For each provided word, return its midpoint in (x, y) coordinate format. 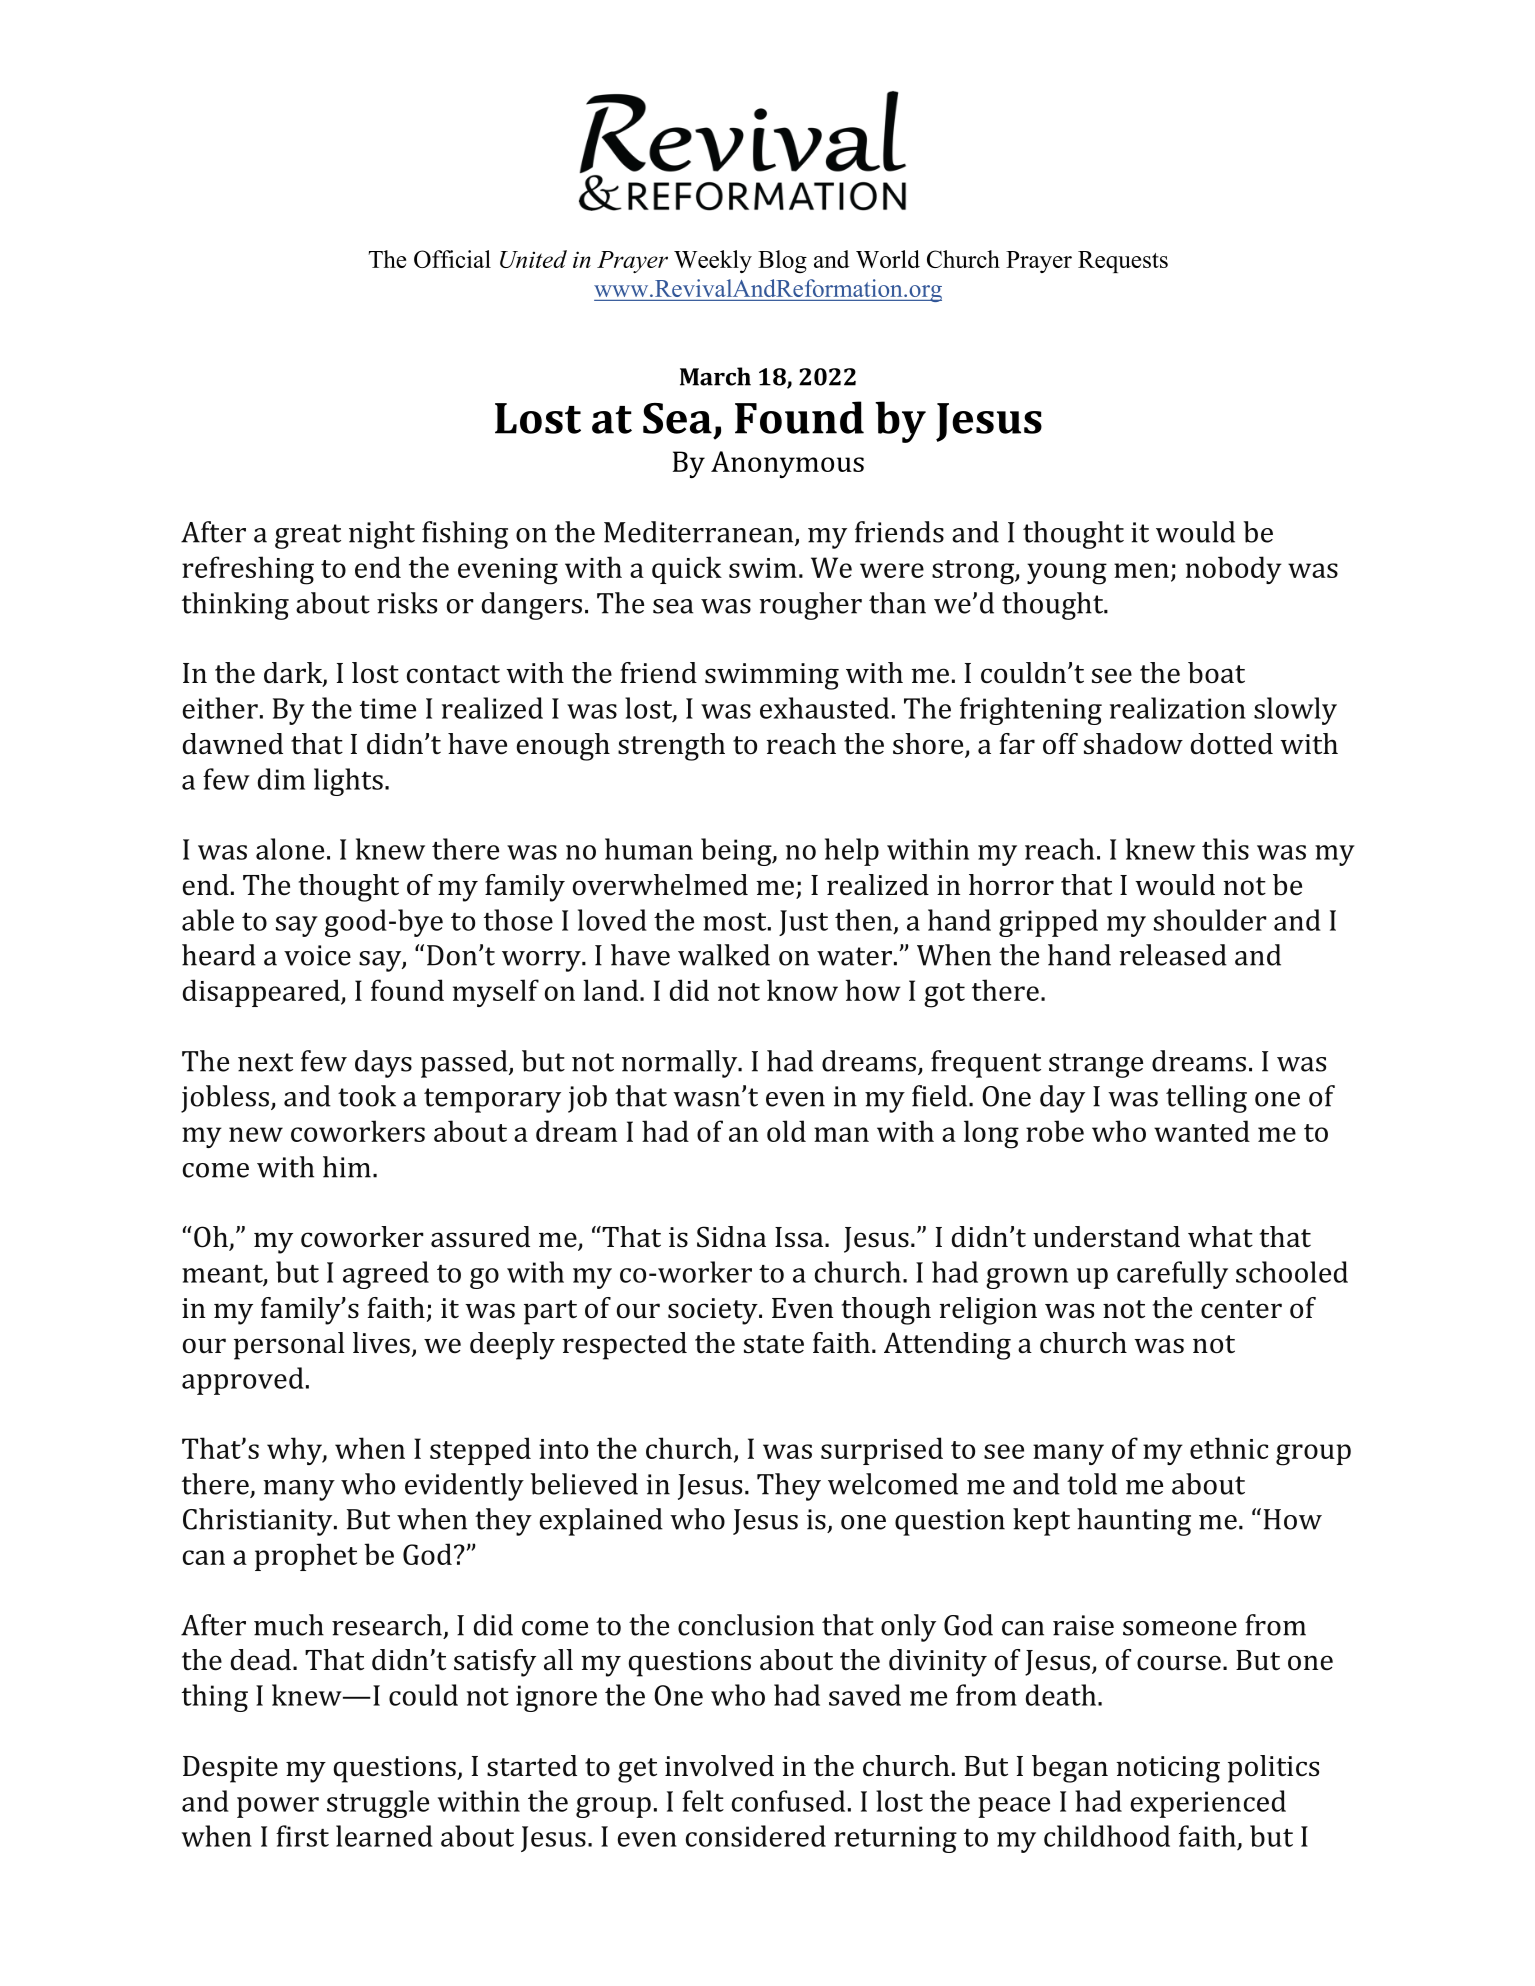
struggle (378, 1804)
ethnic (1229, 1448)
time (388, 708)
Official (452, 259)
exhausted (824, 708)
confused (788, 1801)
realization (1178, 708)
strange (1096, 1065)
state (774, 1344)
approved (243, 1381)
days (383, 1064)
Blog (782, 261)
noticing (1168, 1769)
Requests (1123, 262)
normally (681, 1064)
